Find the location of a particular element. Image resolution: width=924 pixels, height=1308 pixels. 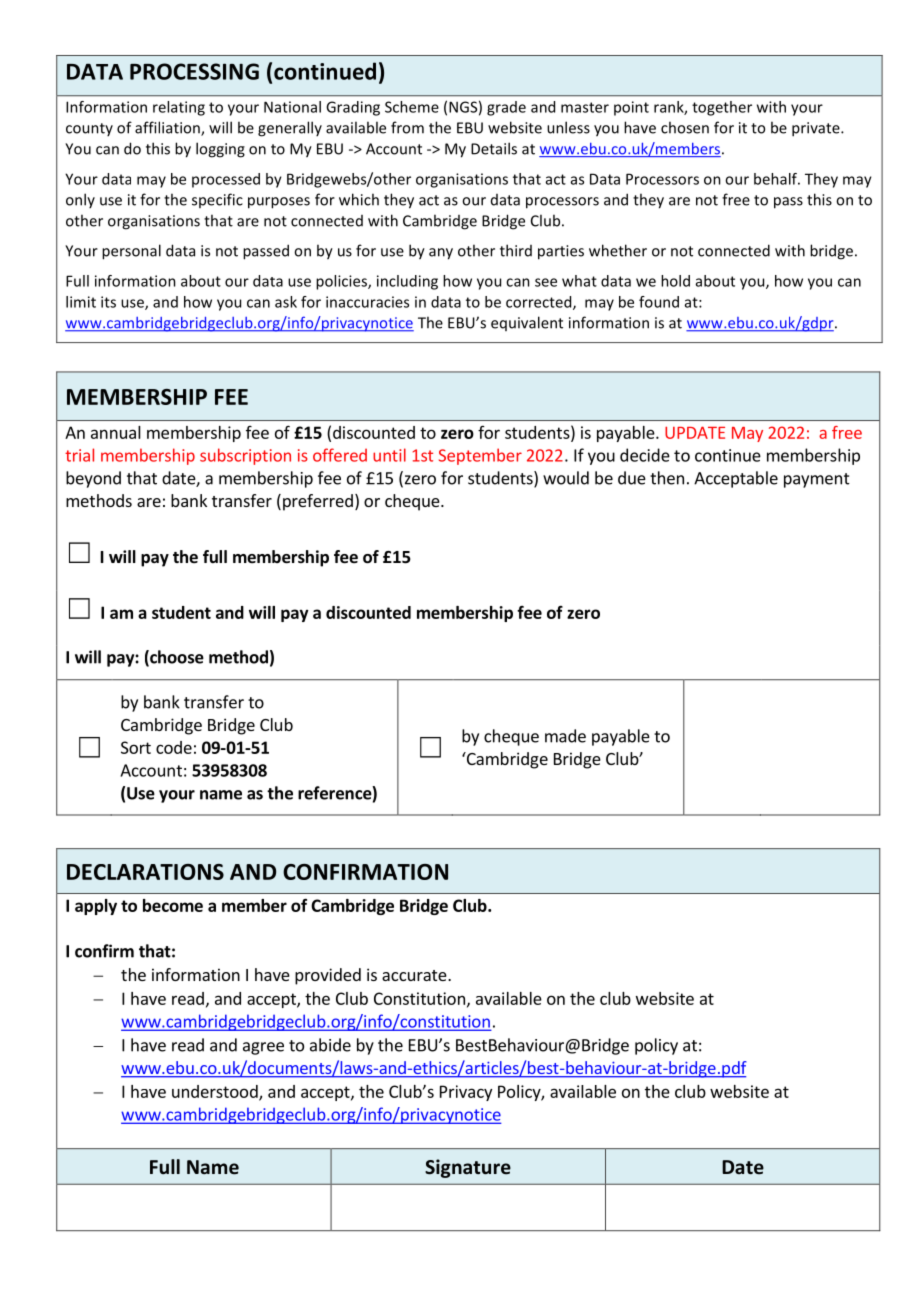

relating is located at coordinates (179, 108).
